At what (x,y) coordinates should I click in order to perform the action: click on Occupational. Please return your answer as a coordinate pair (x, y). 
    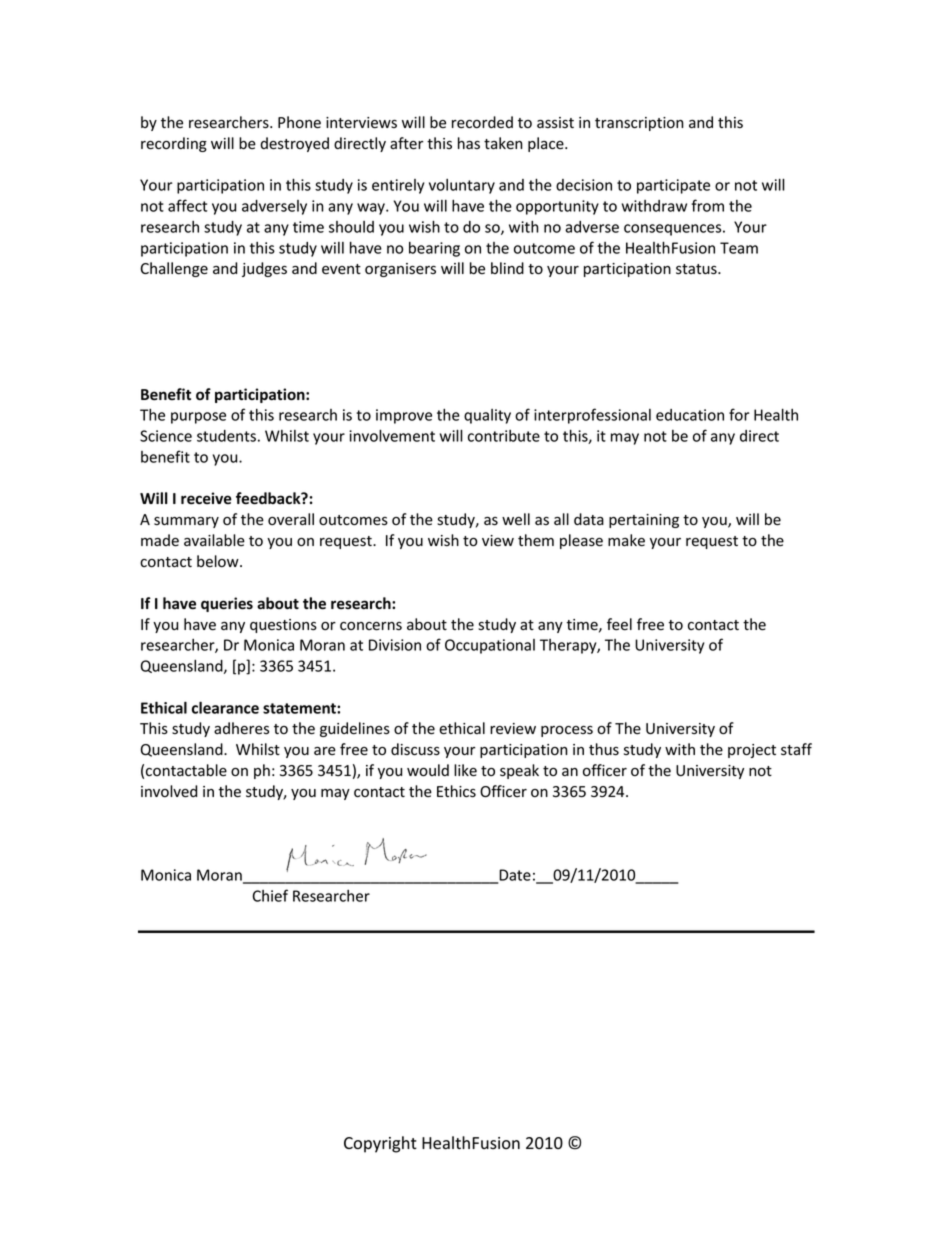
    Looking at the image, I should click on (490, 646).
